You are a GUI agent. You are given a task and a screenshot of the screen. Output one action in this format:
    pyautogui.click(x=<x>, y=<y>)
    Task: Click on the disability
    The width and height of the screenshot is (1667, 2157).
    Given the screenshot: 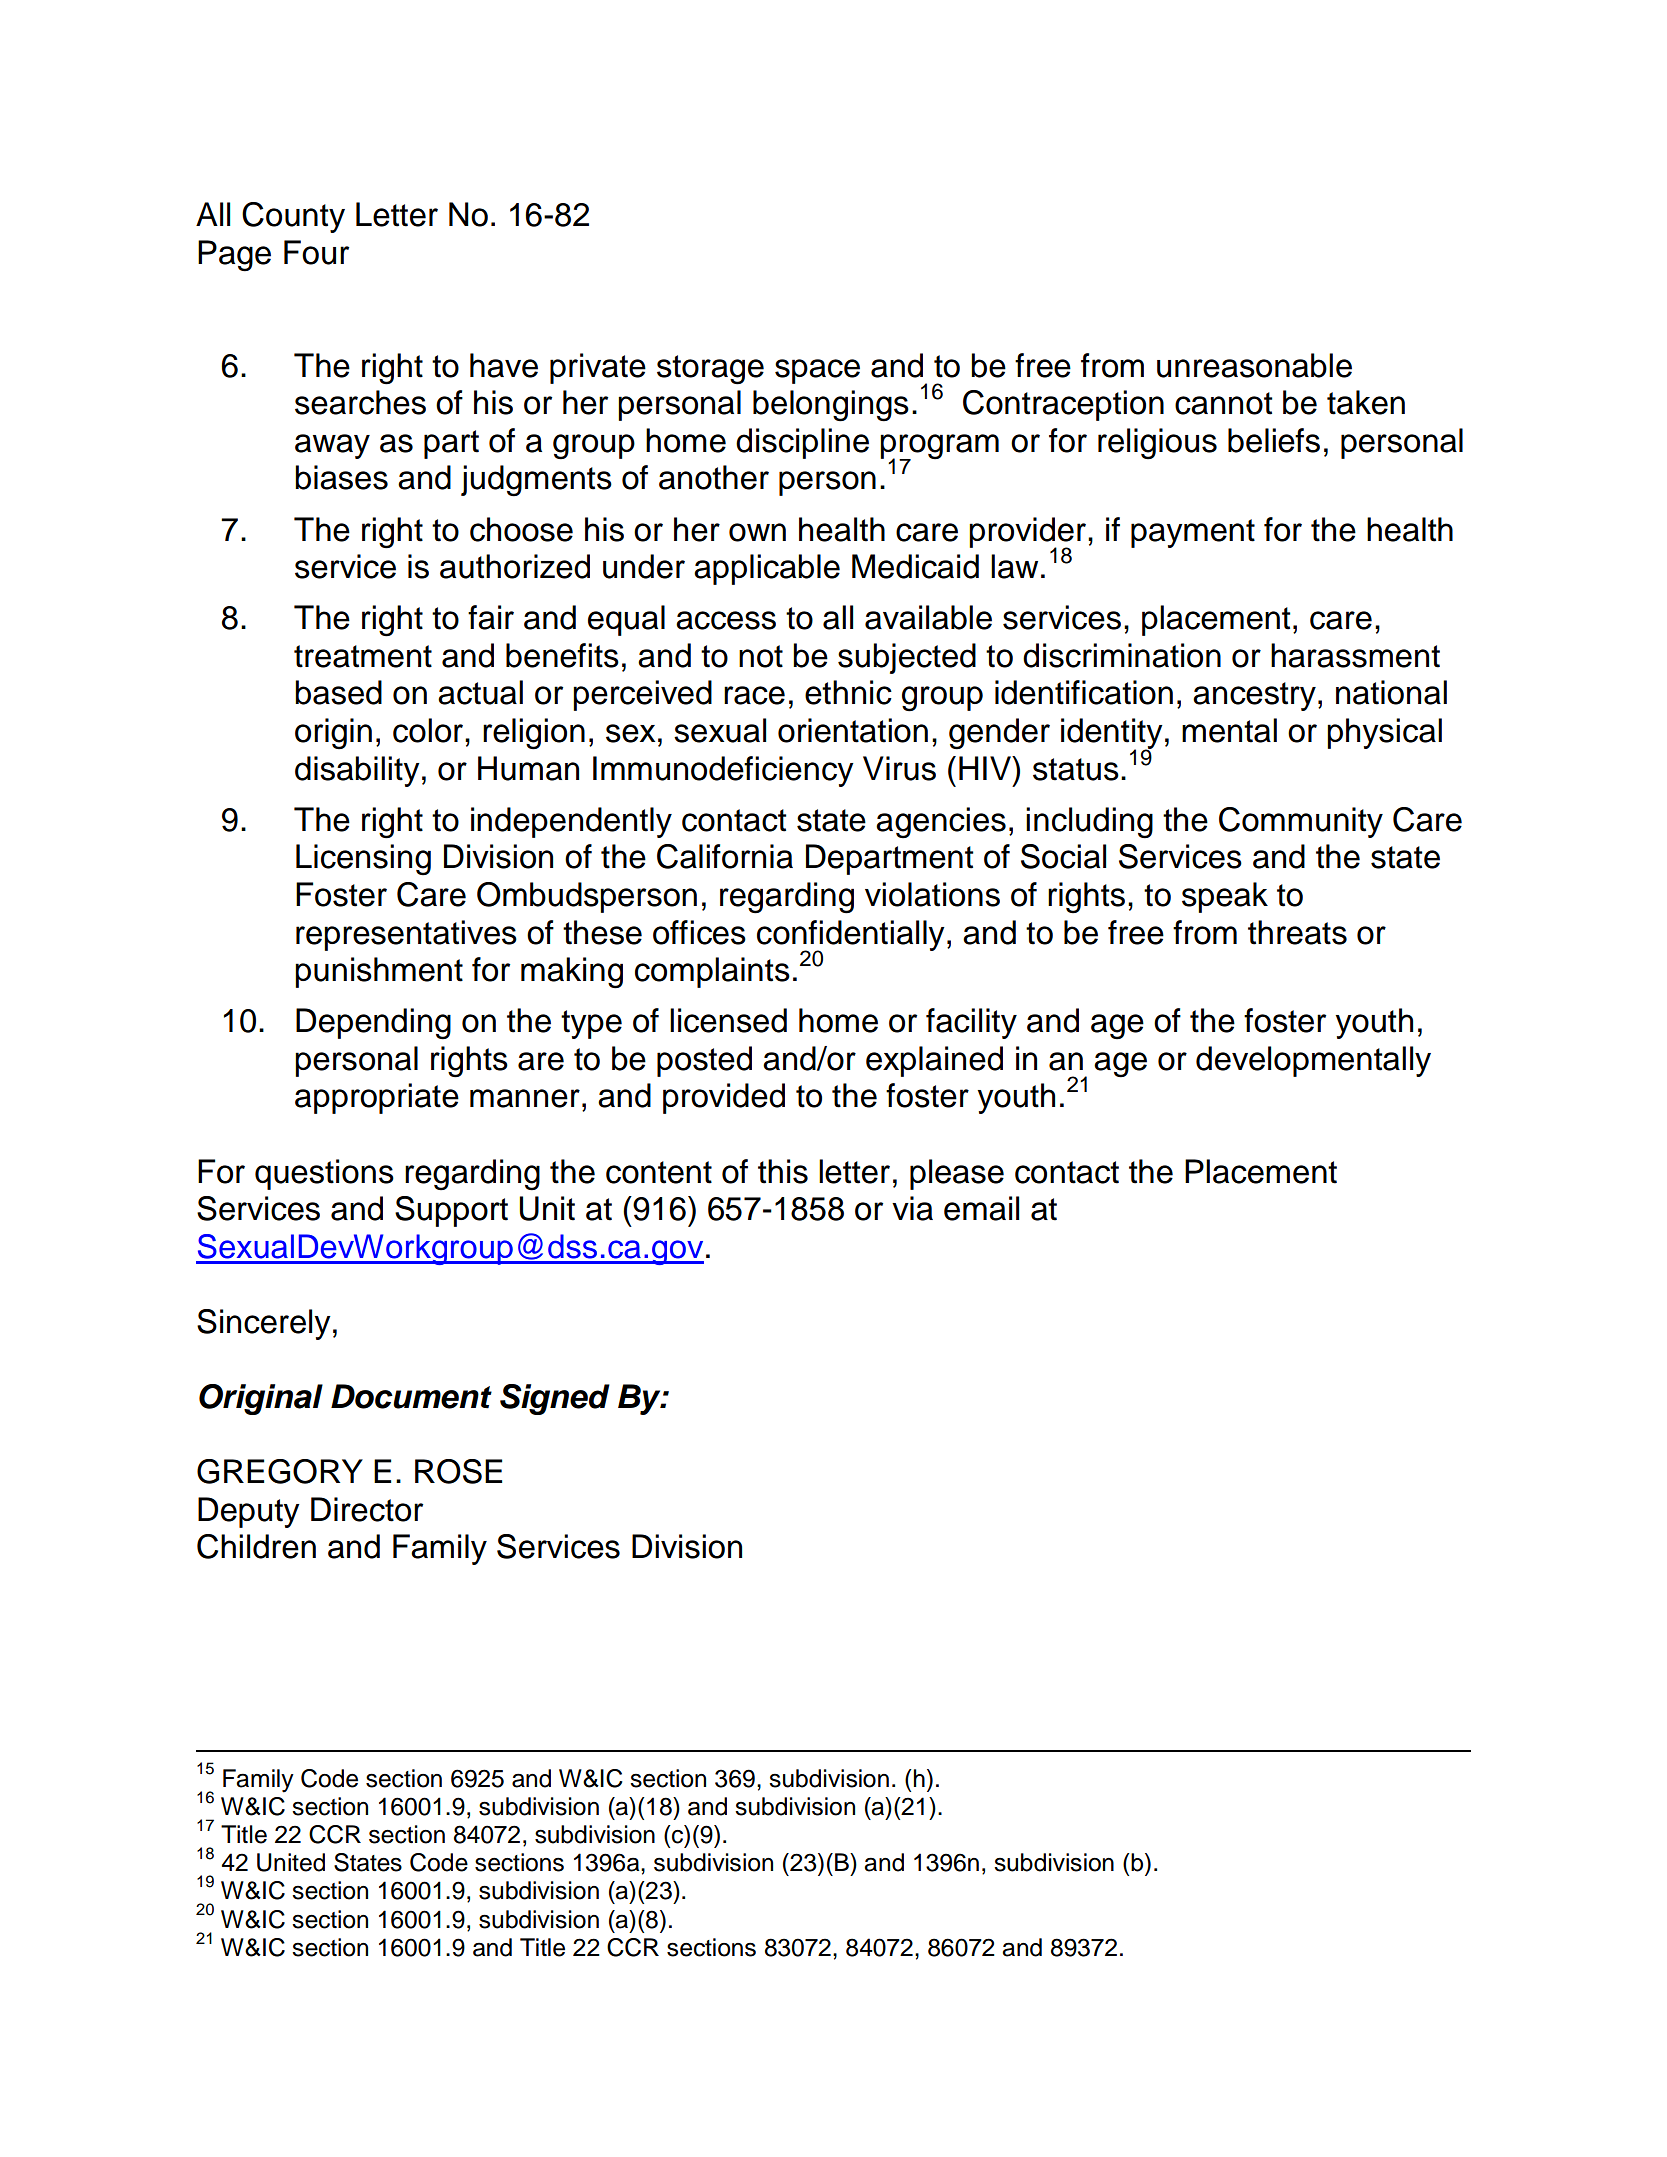 What is the action you would take?
    pyautogui.click(x=357, y=771)
